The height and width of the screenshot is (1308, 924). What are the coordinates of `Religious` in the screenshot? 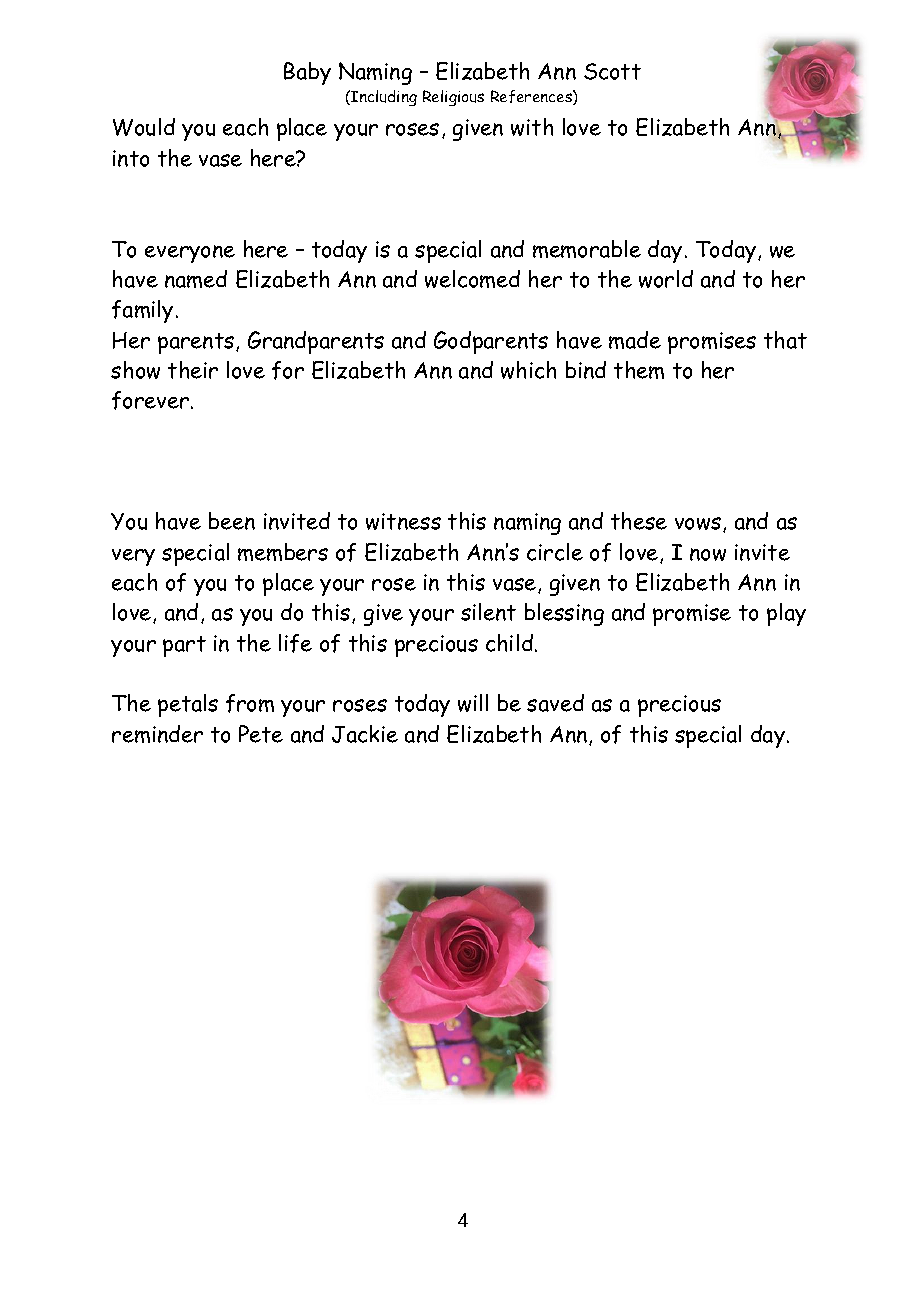 It's located at (453, 98).
